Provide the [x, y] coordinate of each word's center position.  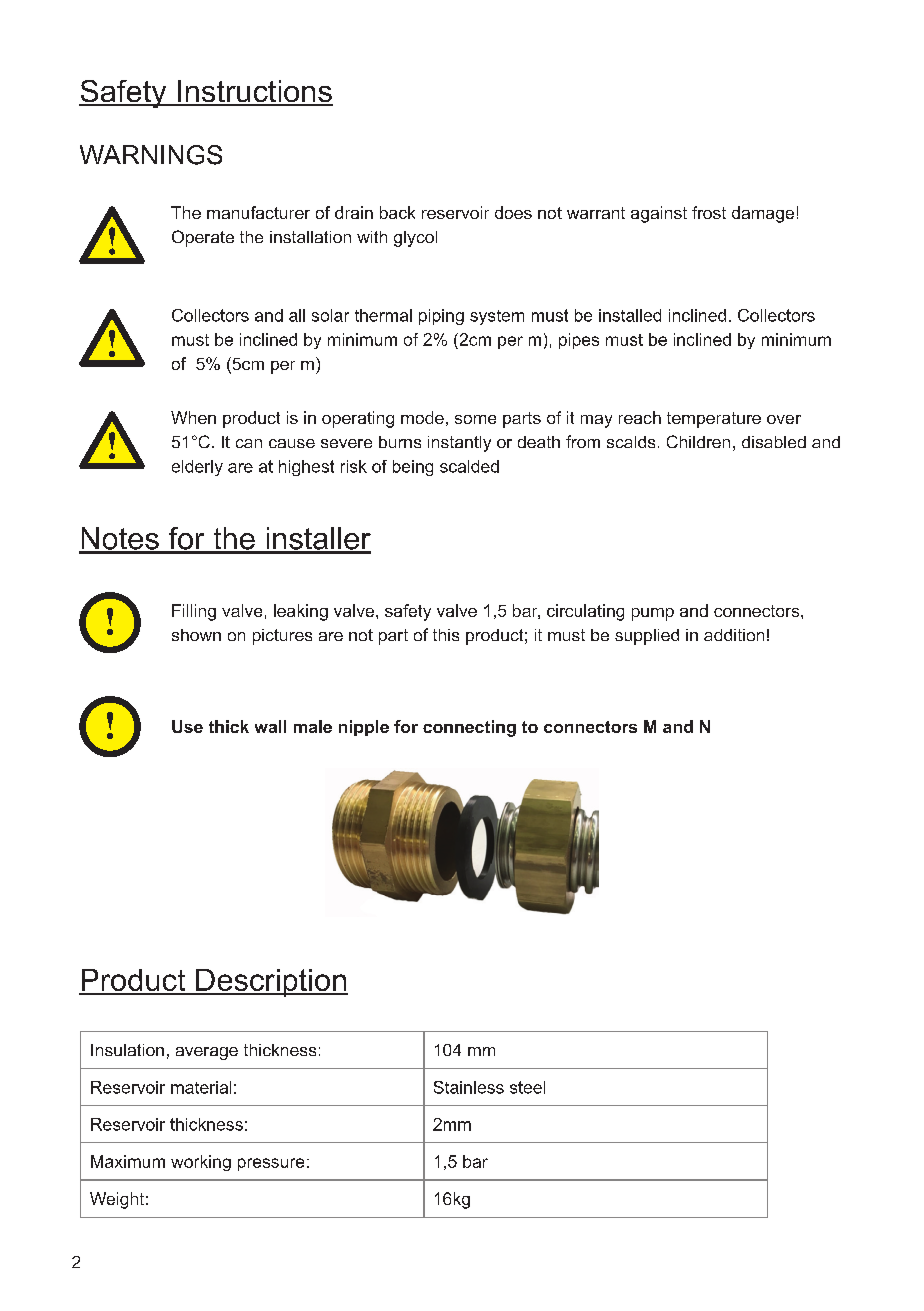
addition [734, 635]
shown [196, 635]
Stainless [469, 1087]
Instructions [254, 92]
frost [709, 212]
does [513, 212]
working [201, 1163]
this [446, 635]
